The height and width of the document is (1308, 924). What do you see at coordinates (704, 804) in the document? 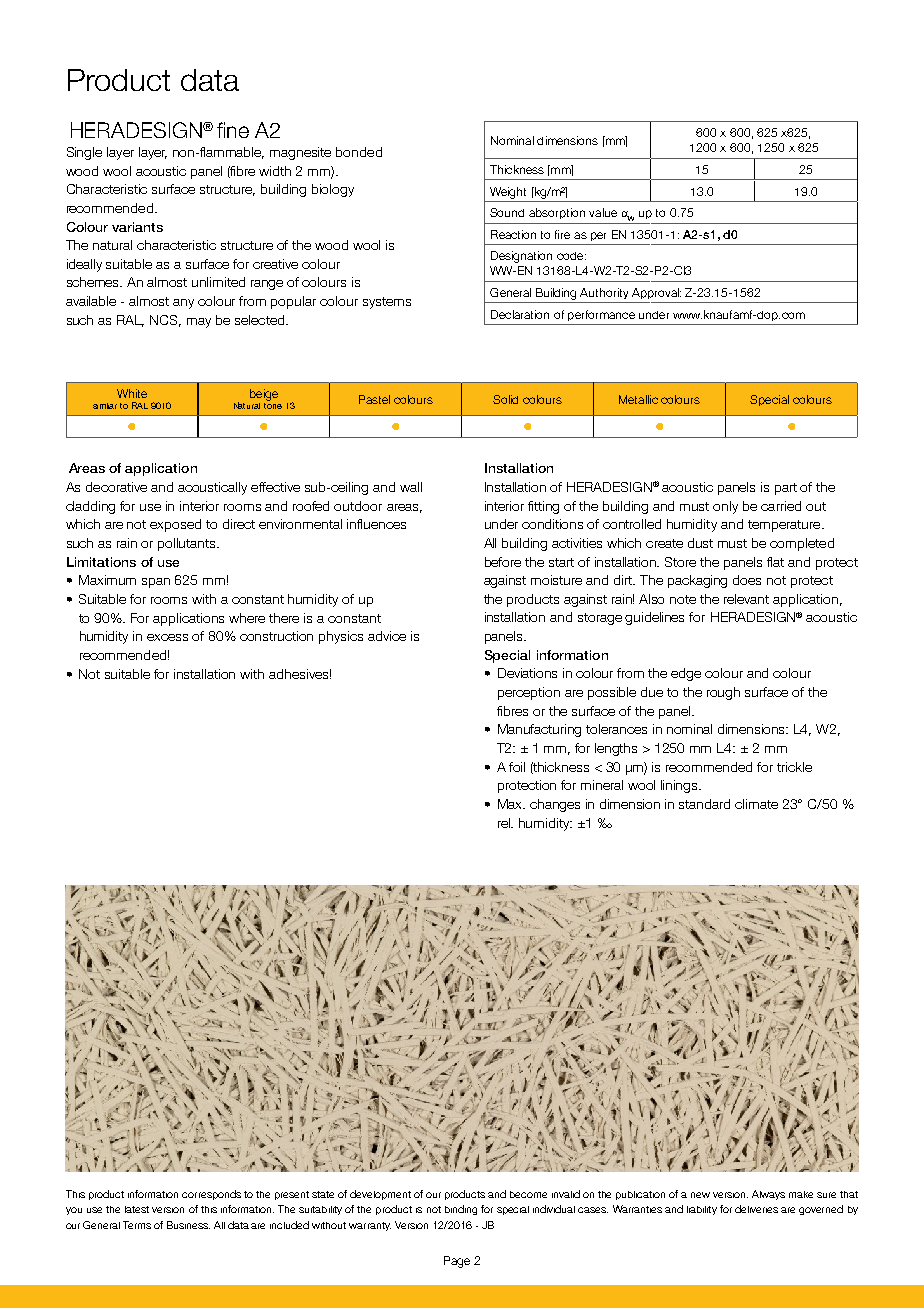
I see `standard` at bounding box center [704, 804].
